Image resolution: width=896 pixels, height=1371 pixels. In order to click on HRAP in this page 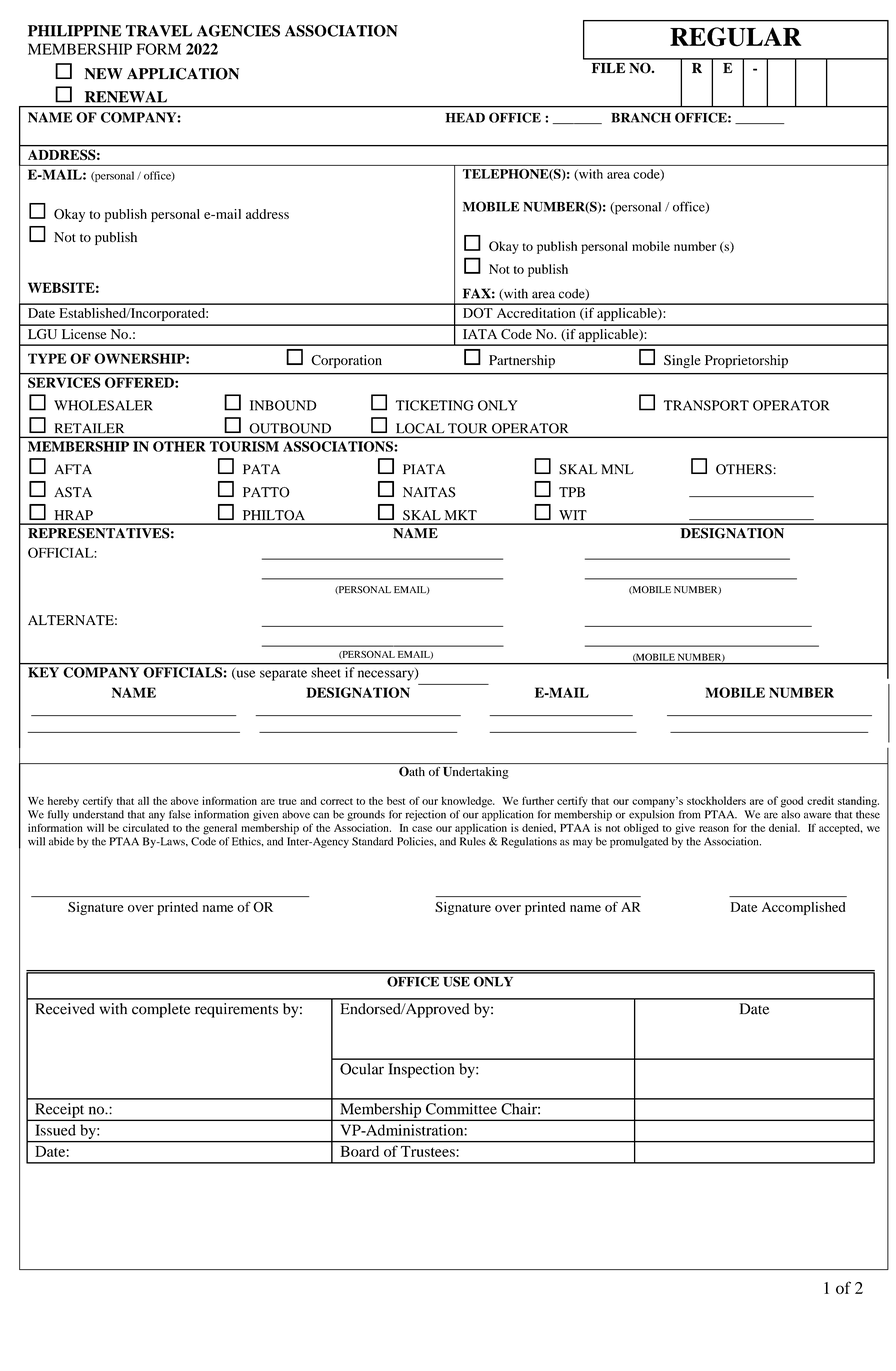, I will do `click(73, 515)`.
